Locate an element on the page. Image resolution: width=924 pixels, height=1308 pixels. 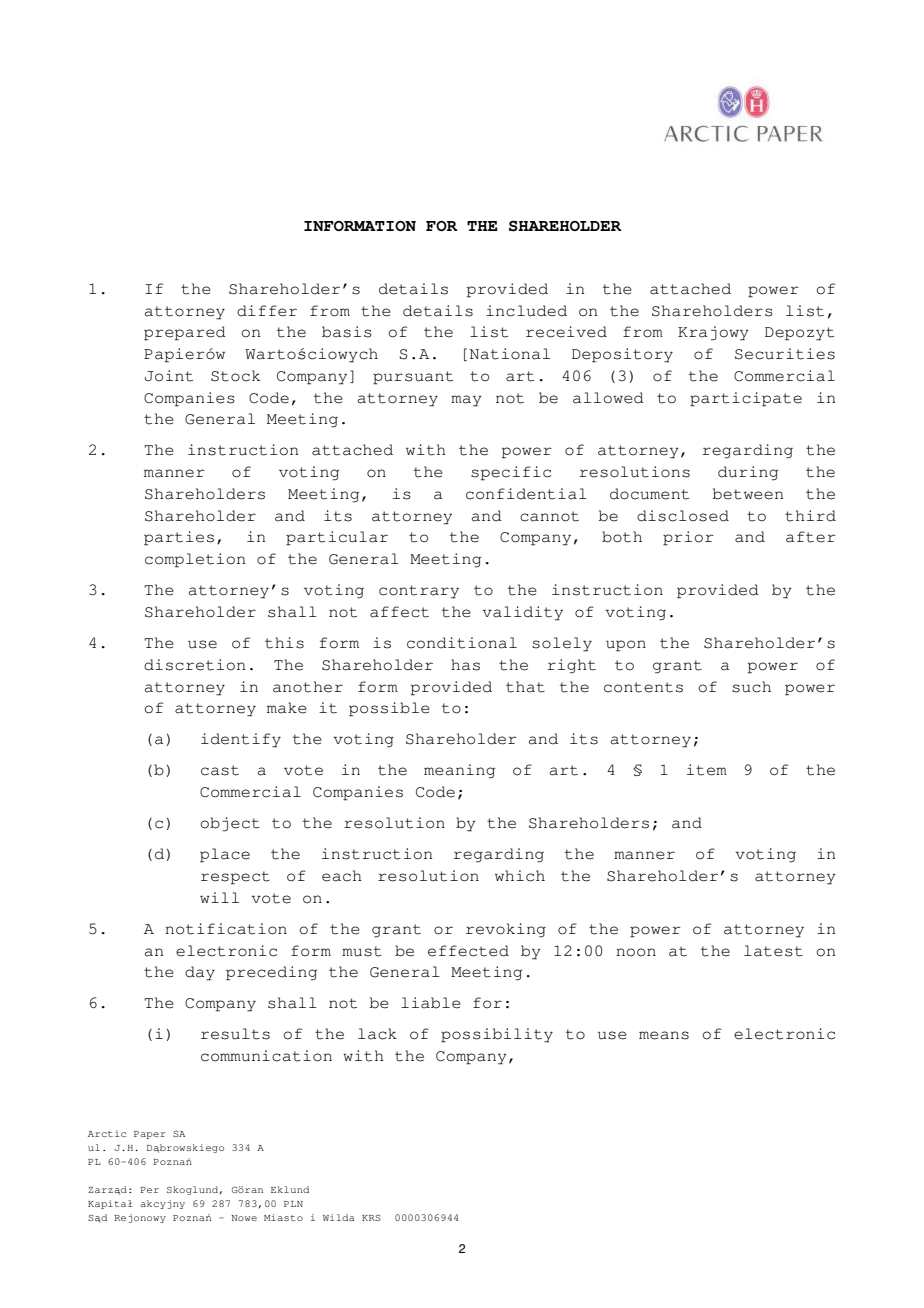
prepared is located at coordinates (185, 333).
